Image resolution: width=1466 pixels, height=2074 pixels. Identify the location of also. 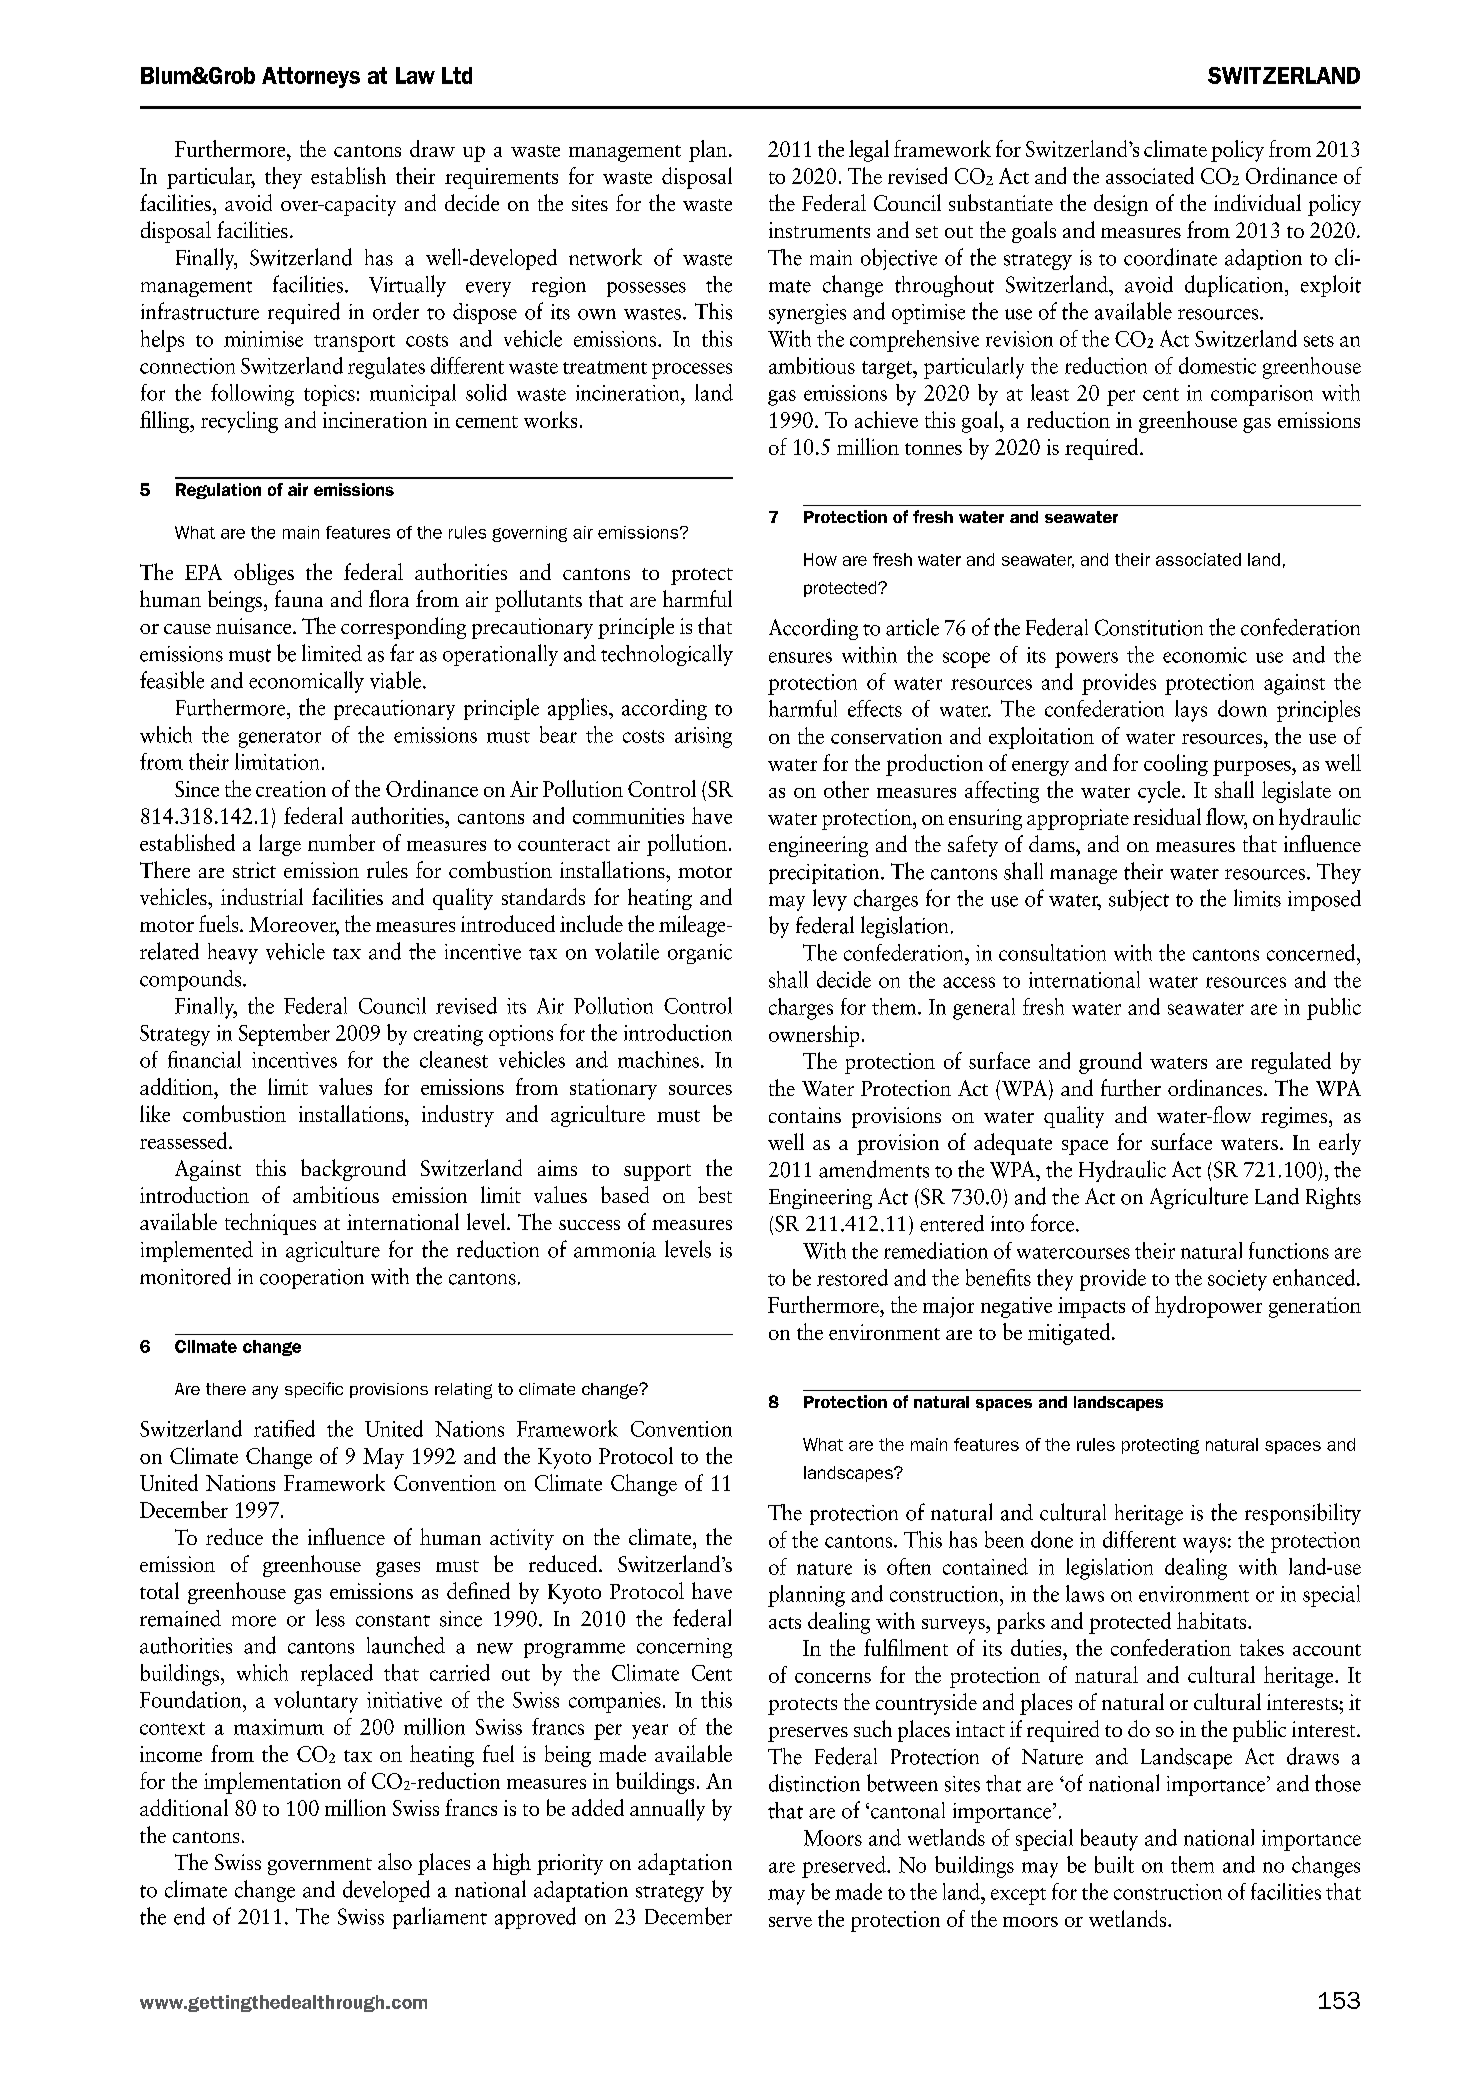
(395, 1861).
